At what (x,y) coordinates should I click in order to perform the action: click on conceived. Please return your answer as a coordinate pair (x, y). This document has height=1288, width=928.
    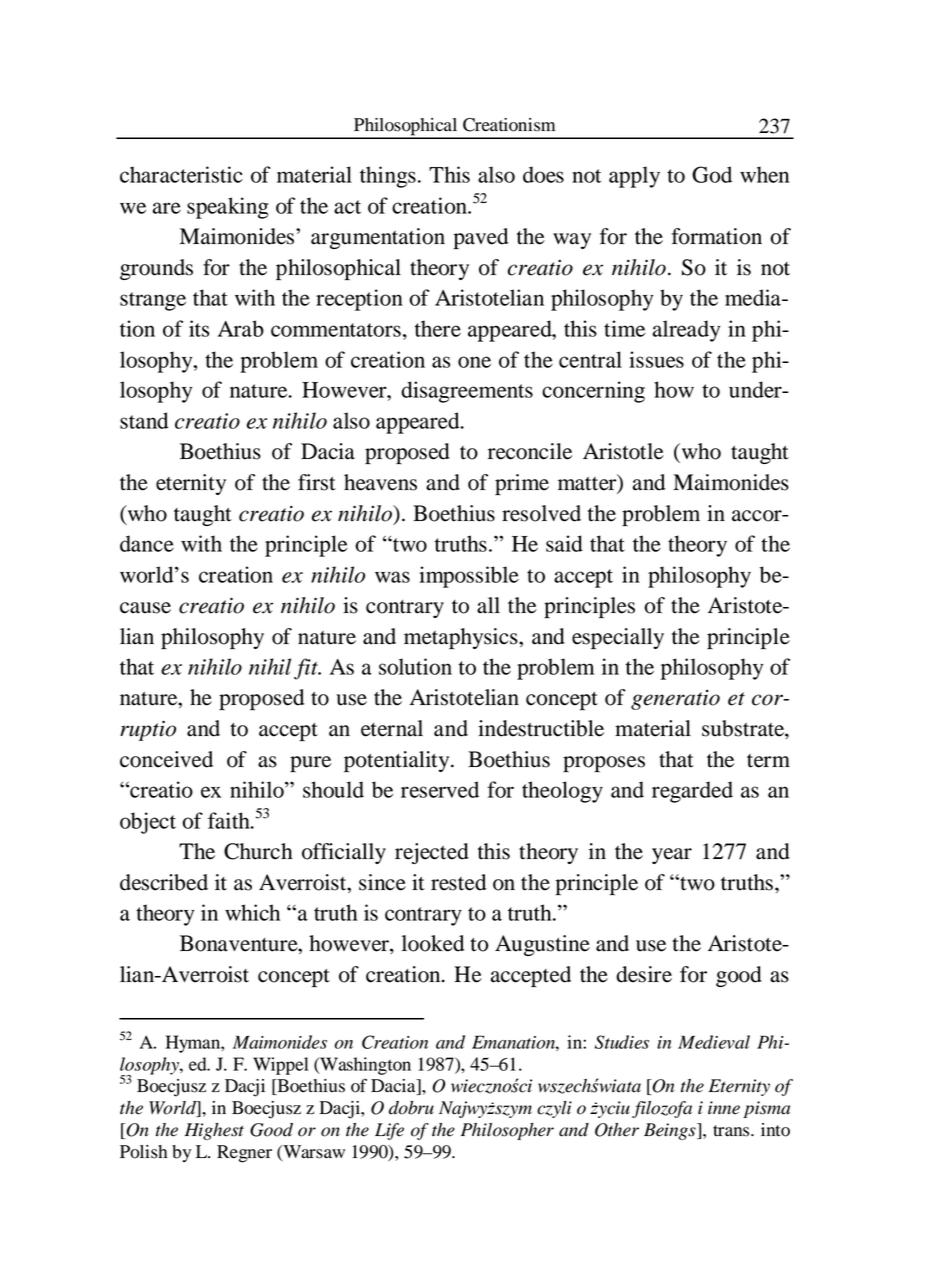
    Looking at the image, I should click on (166, 759).
